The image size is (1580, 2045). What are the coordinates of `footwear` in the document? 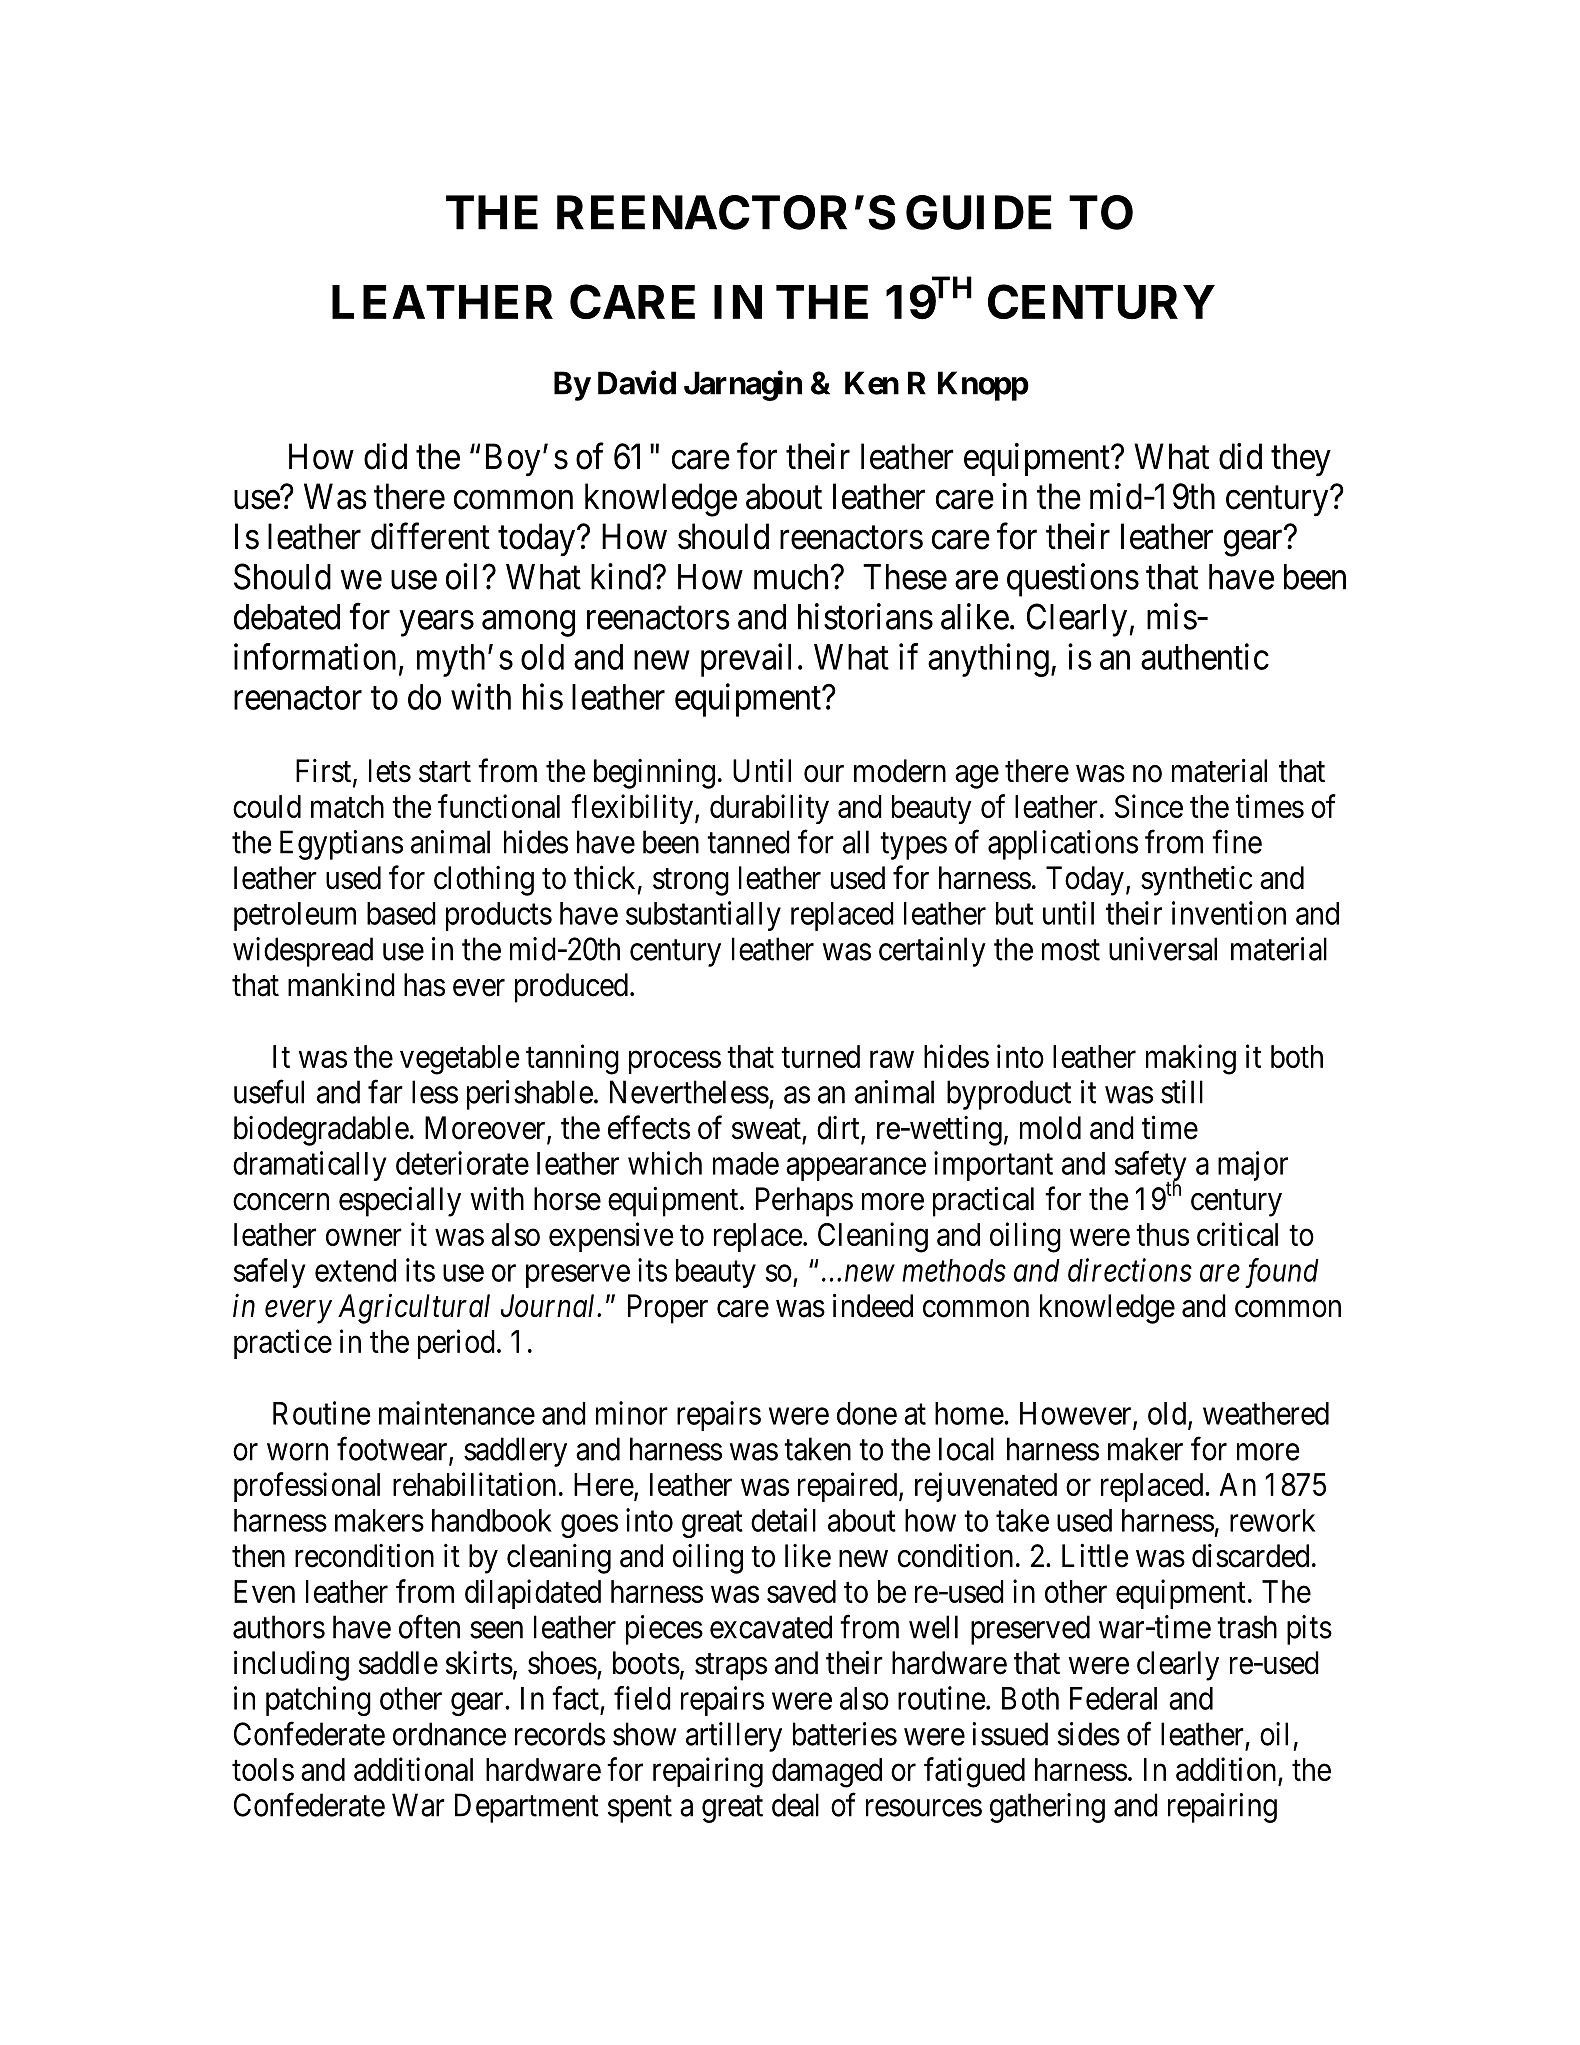 It's located at (393, 1450).
